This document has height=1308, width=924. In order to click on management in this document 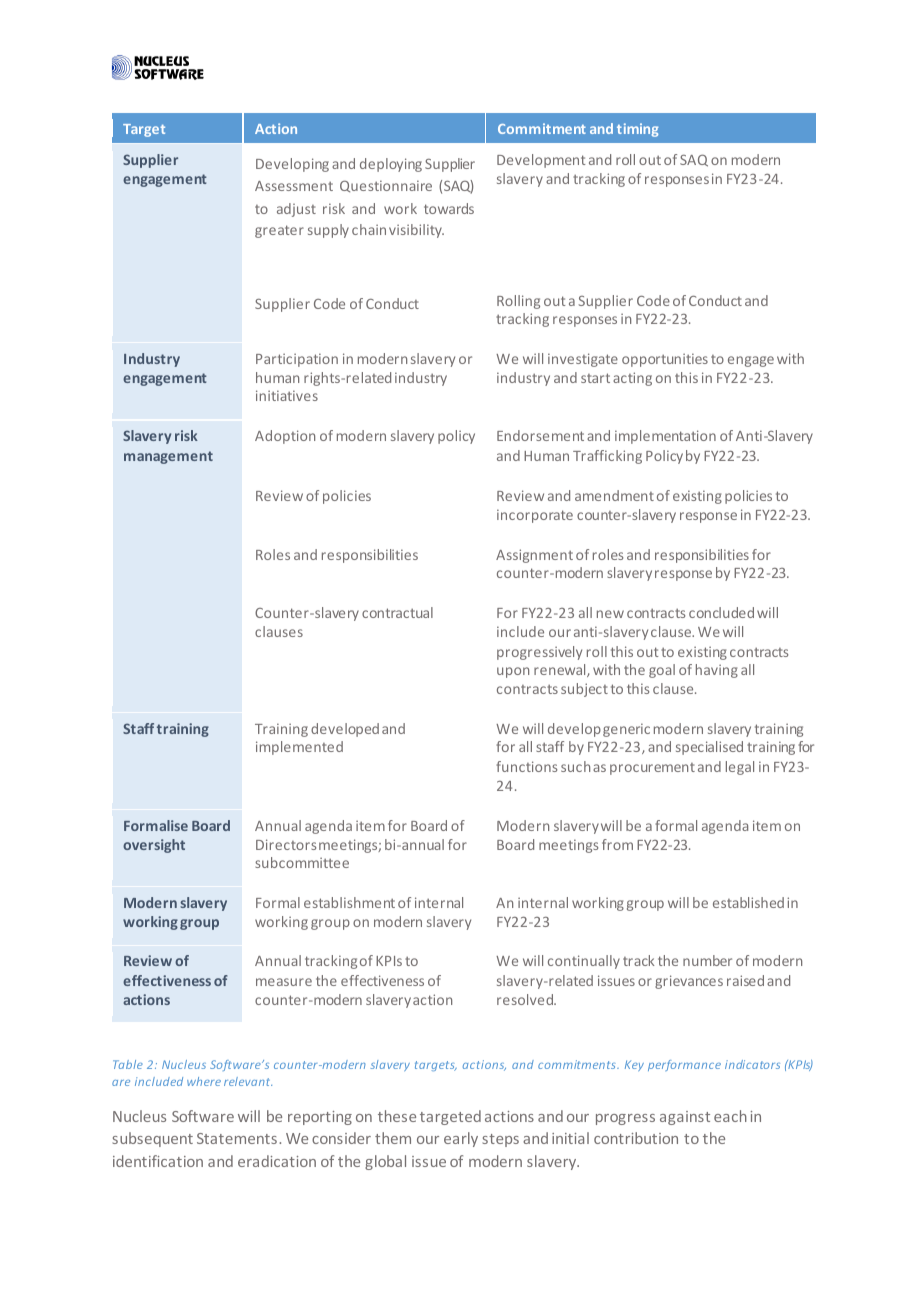, I will do `click(168, 457)`.
